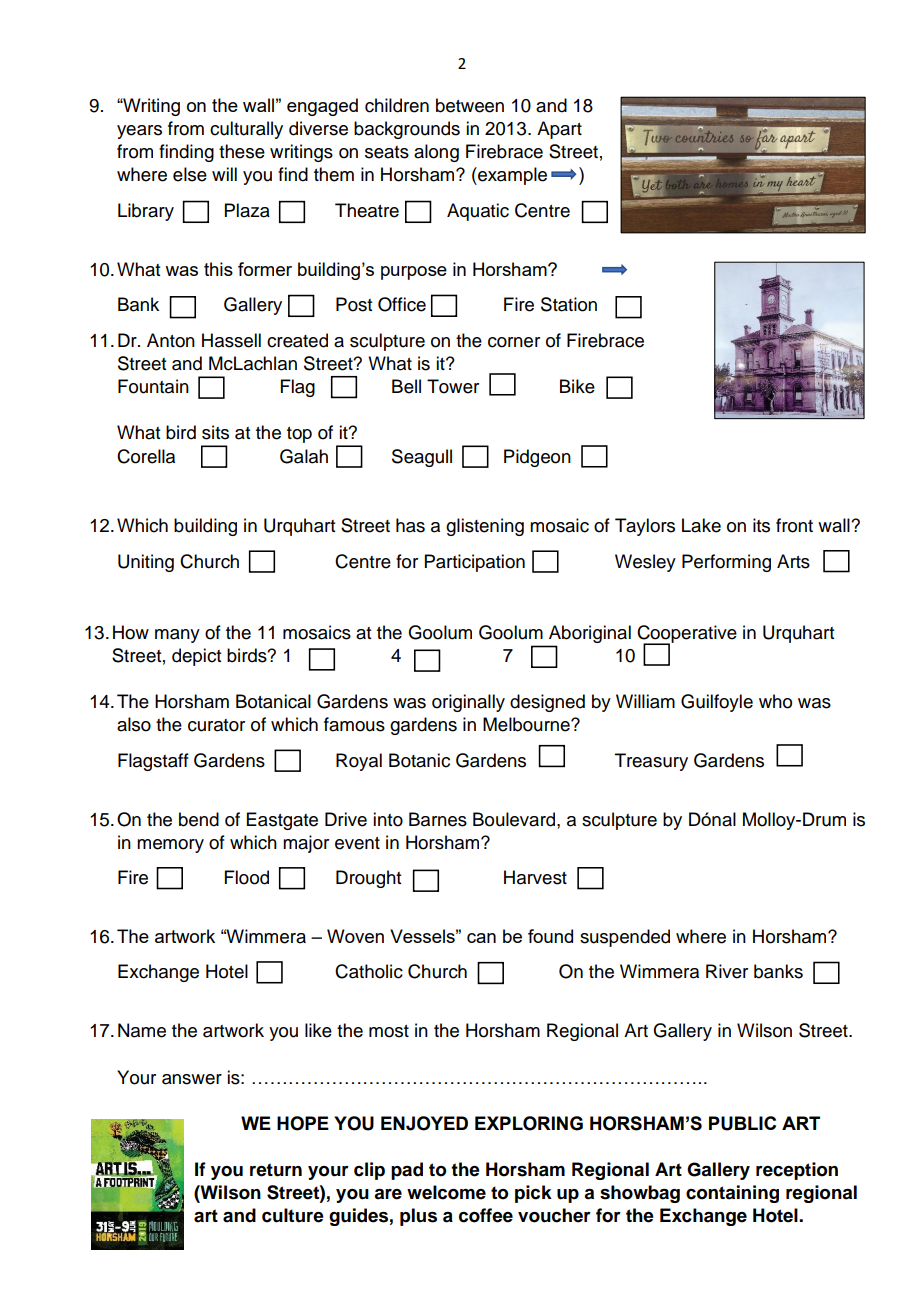 This document has width=924, height=1308. What do you see at coordinates (446, 1192) in the document?
I see `welcome` at bounding box center [446, 1192].
